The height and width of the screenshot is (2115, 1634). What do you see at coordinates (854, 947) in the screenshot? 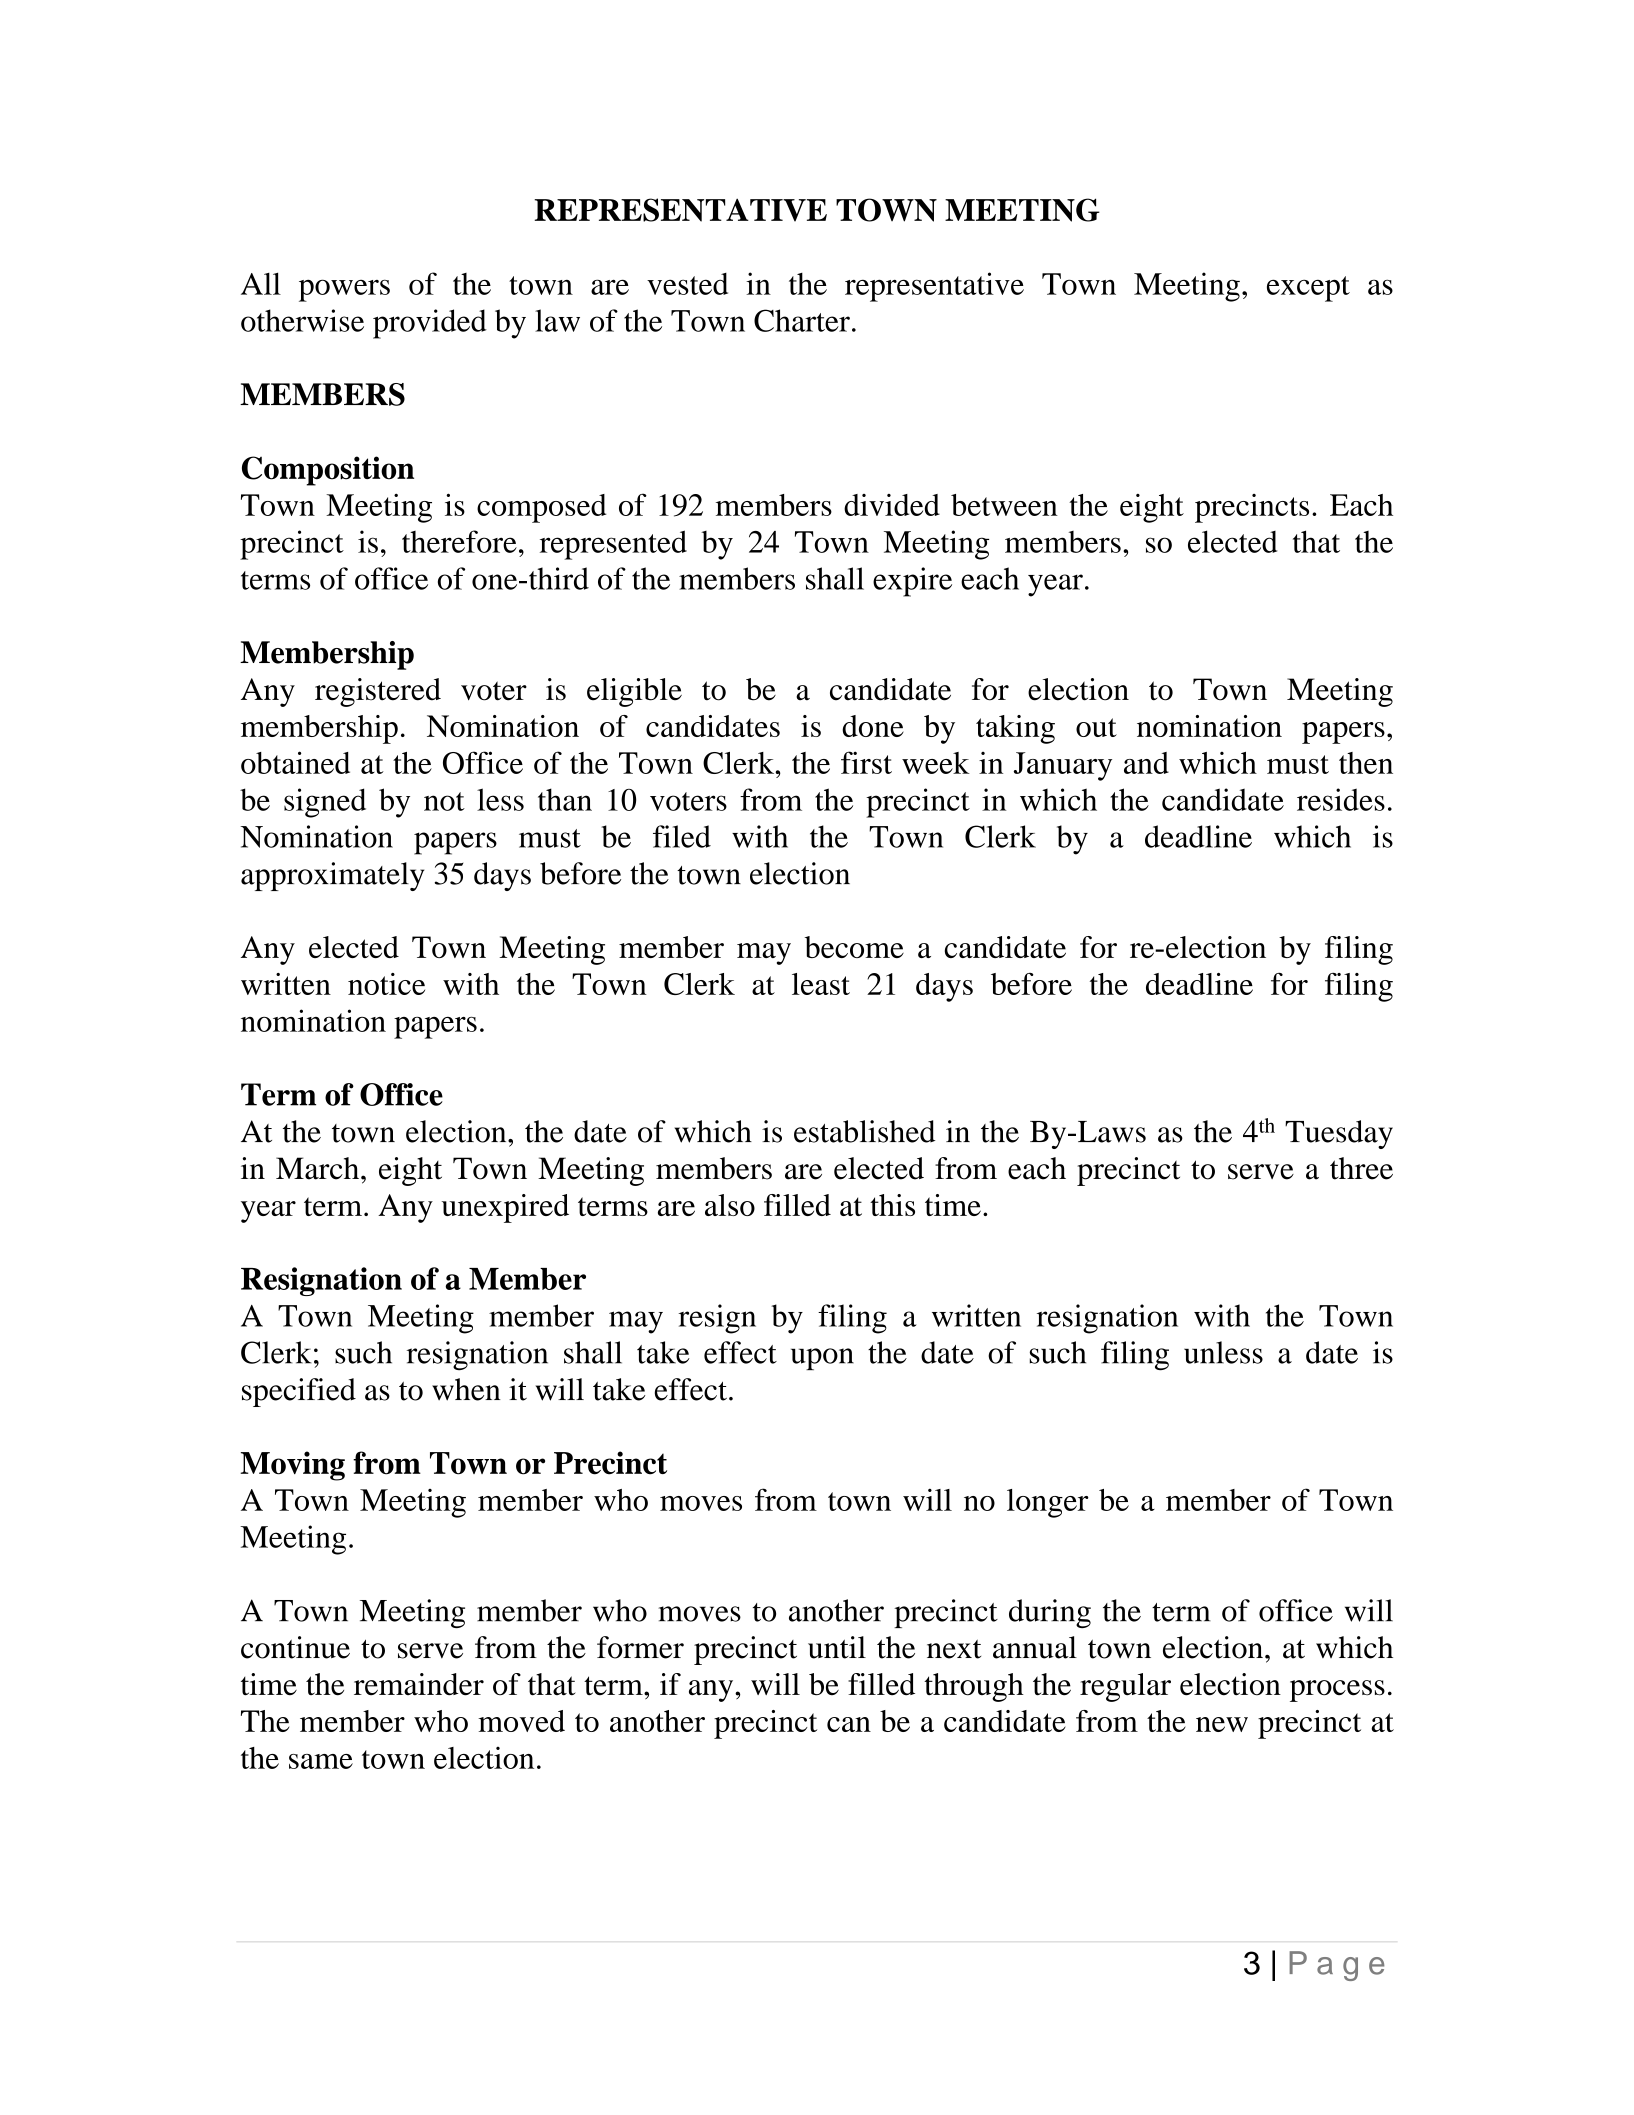
I see `become` at bounding box center [854, 947].
